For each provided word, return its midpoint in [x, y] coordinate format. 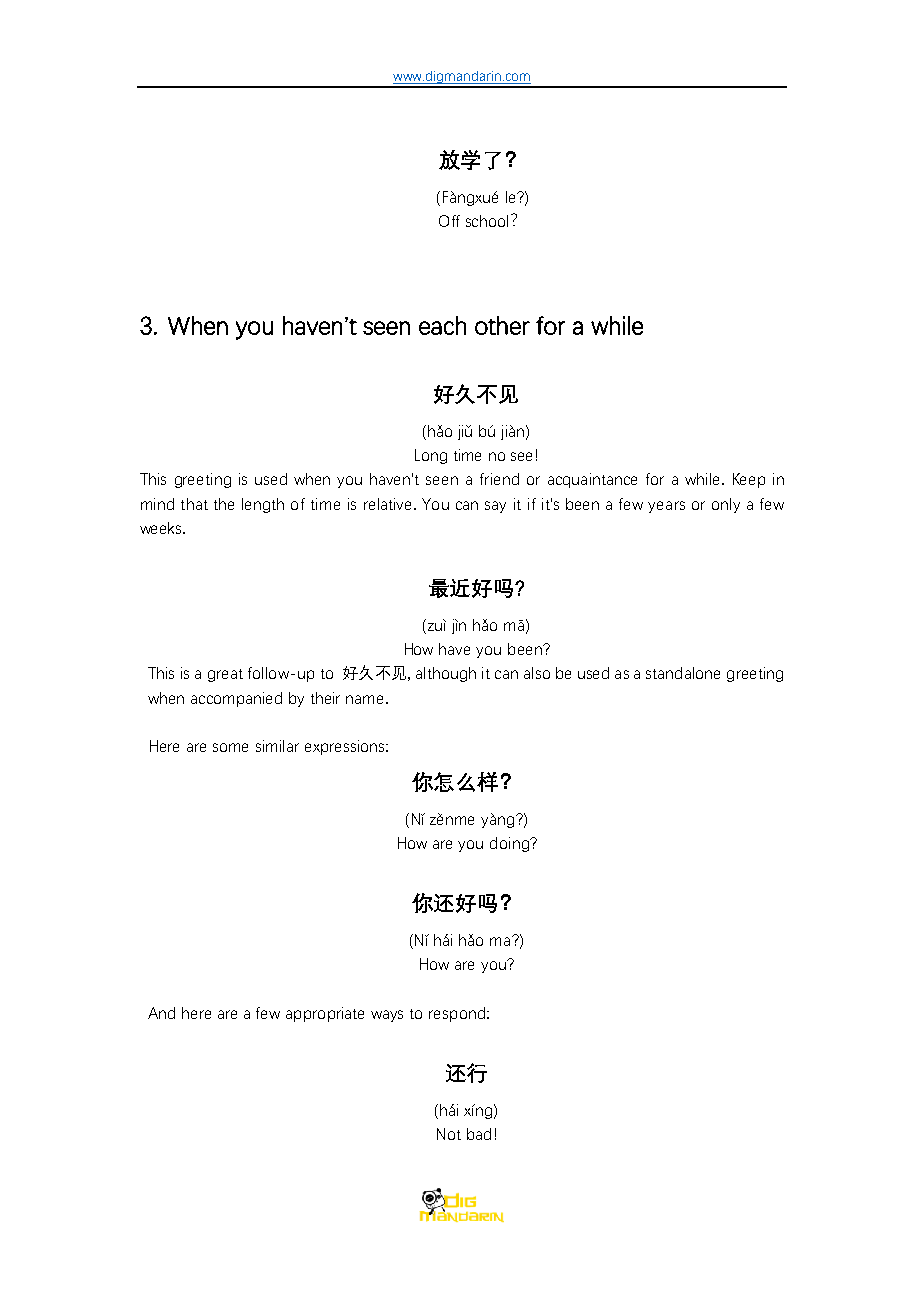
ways [387, 1016]
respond [458, 1014]
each [442, 325]
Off [449, 221]
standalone [683, 673]
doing [510, 844]
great [225, 675]
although [446, 674]
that [194, 504]
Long [431, 456]
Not [449, 1134]
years [666, 507]
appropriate [325, 1014]
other [502, 325]
